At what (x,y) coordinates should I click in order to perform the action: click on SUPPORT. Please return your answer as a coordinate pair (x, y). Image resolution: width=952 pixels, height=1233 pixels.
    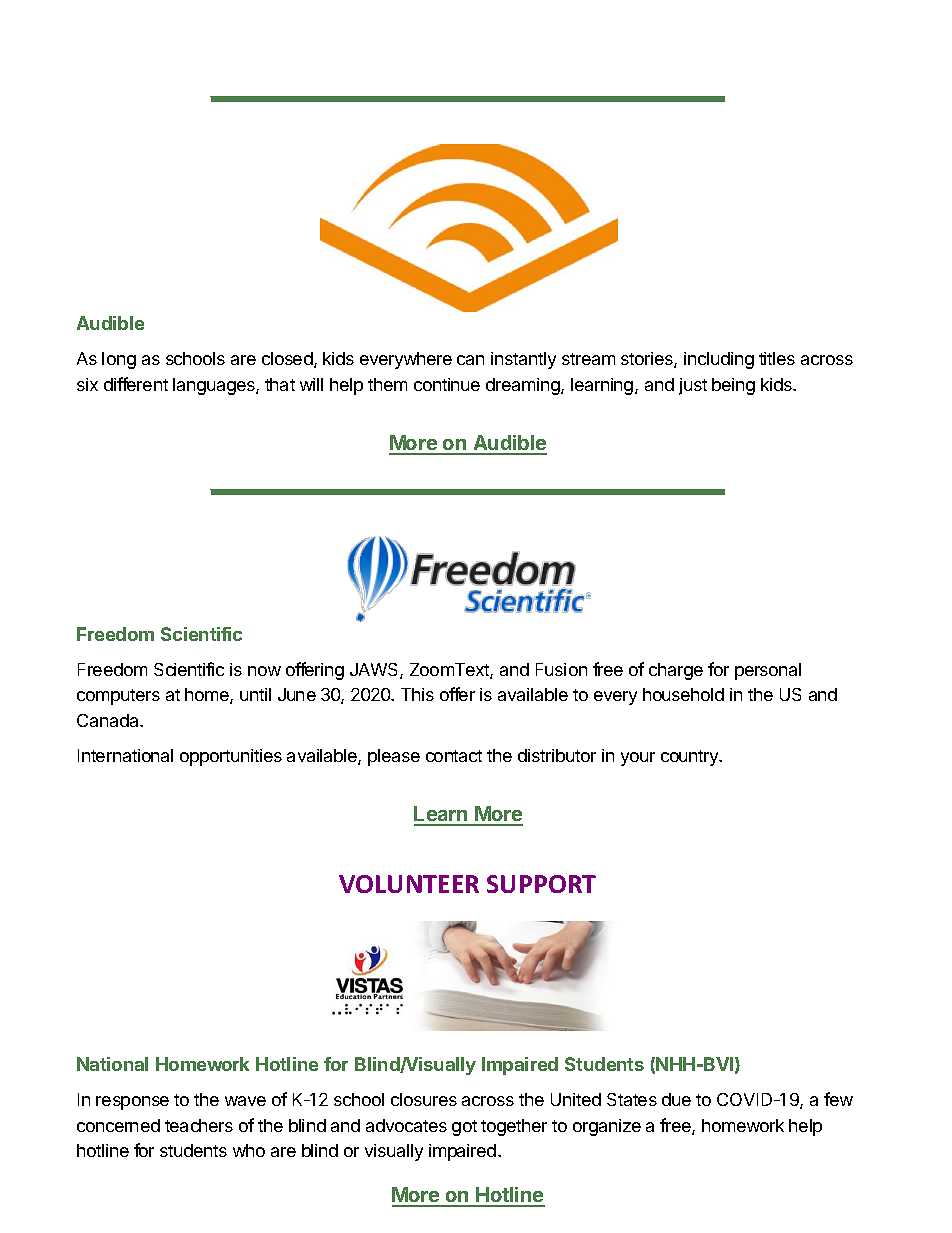
    Looking at the image, I should click on (541, 884).
